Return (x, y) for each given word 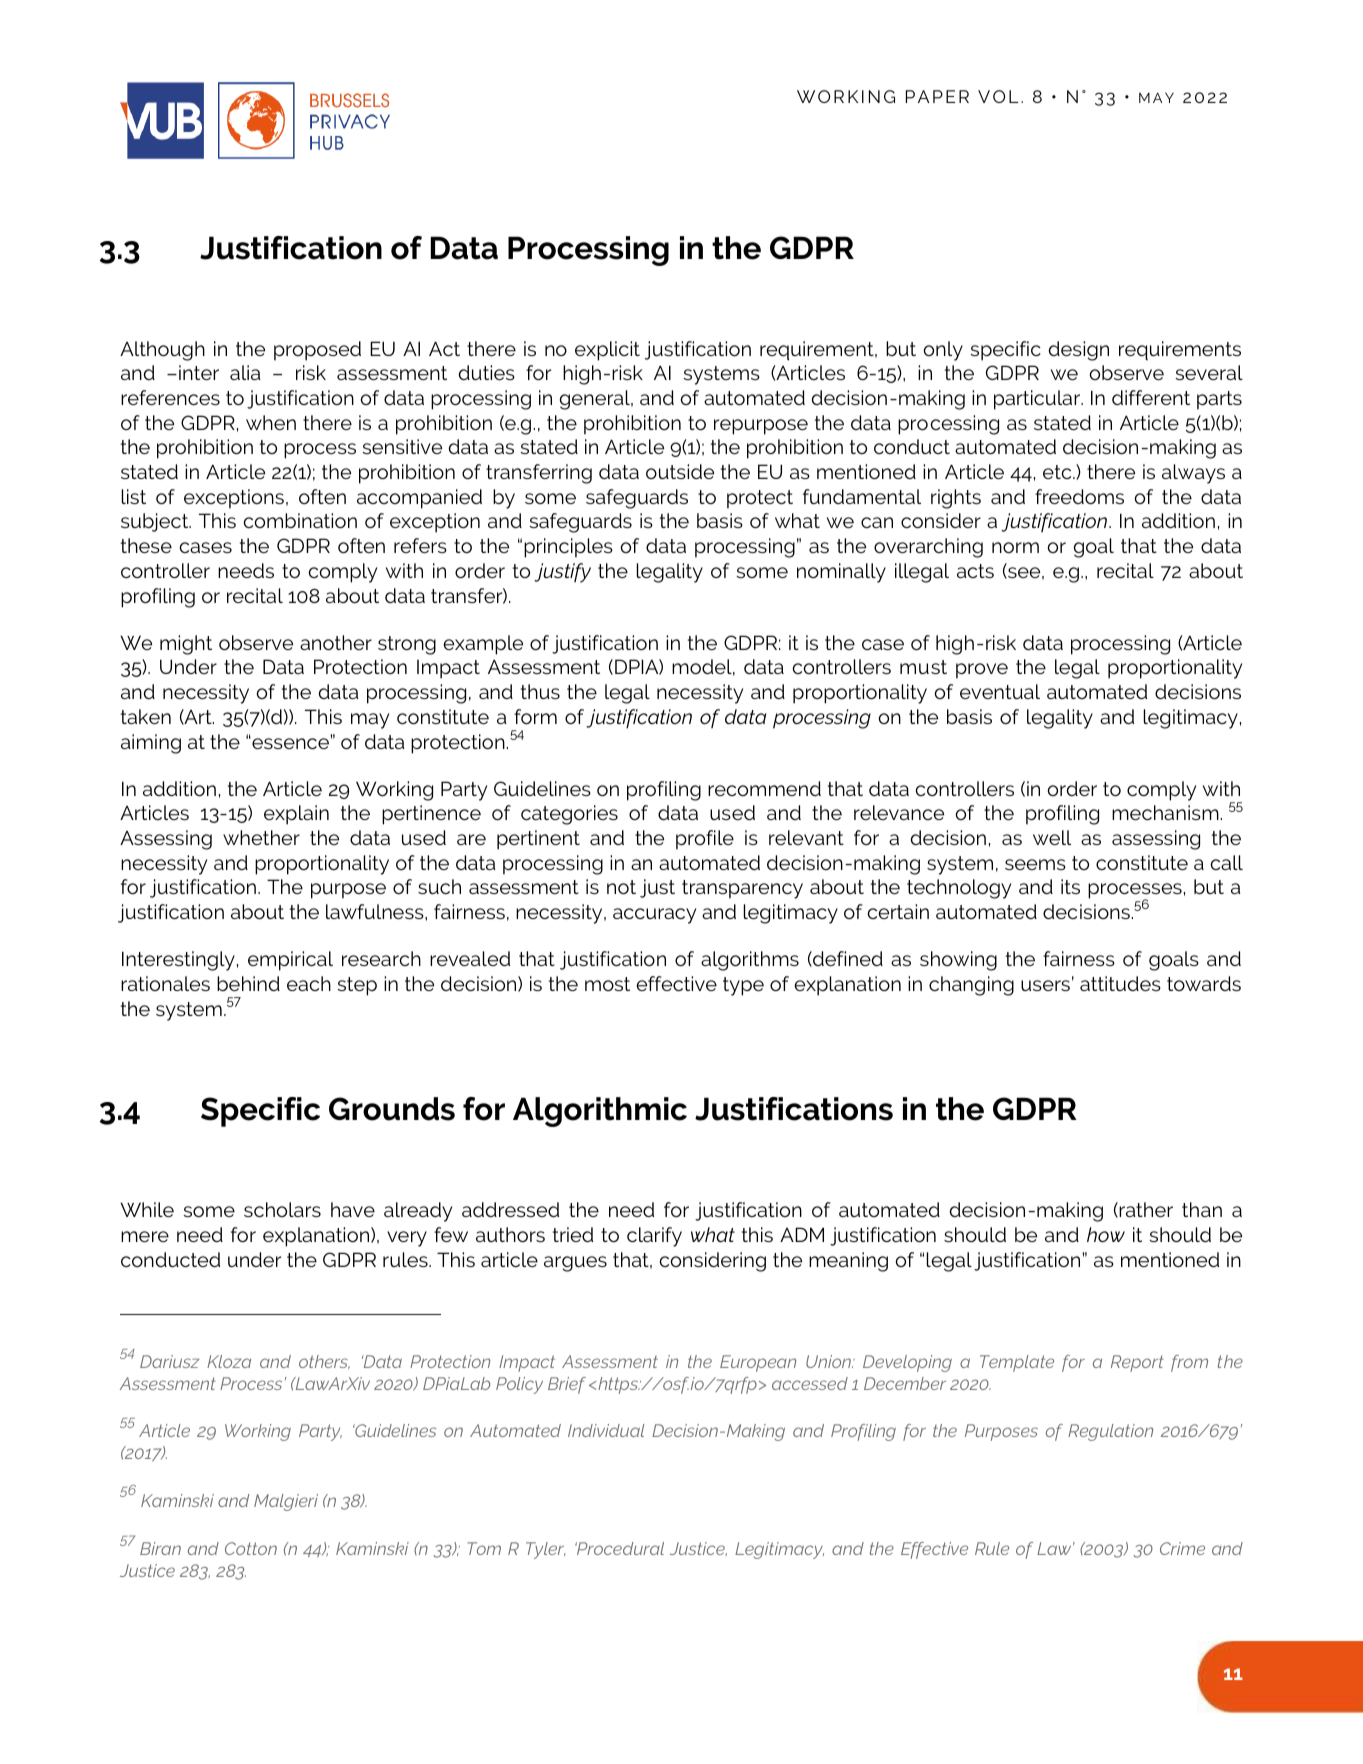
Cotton (251, 1548)
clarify (654, 1237)
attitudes (1120, 983)
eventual (1000, 691)
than (1202, 1209)
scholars (282, 1209)
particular (1038, 400)
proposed (317, 351)
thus (540, 691)
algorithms (750, 961)
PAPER (937, 96)
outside (680, 471)
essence (289, 743)
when (271, 422)
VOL (998, 96)
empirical (290, 961)
